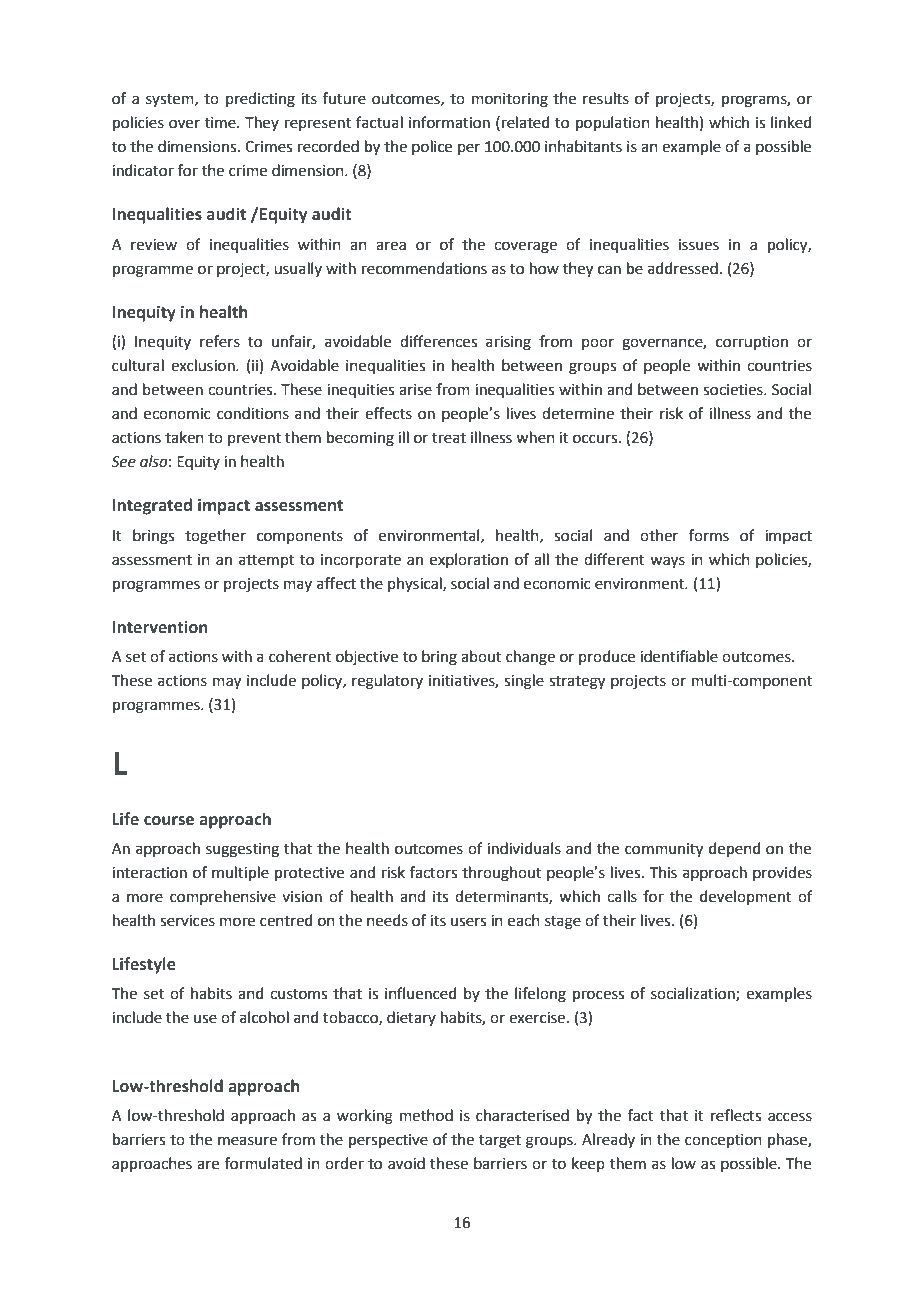 The height and width of the screenshot is (1308, 924). Describe the element at coordinates (221, 123) in the screenshot. I see `time` at that location.
